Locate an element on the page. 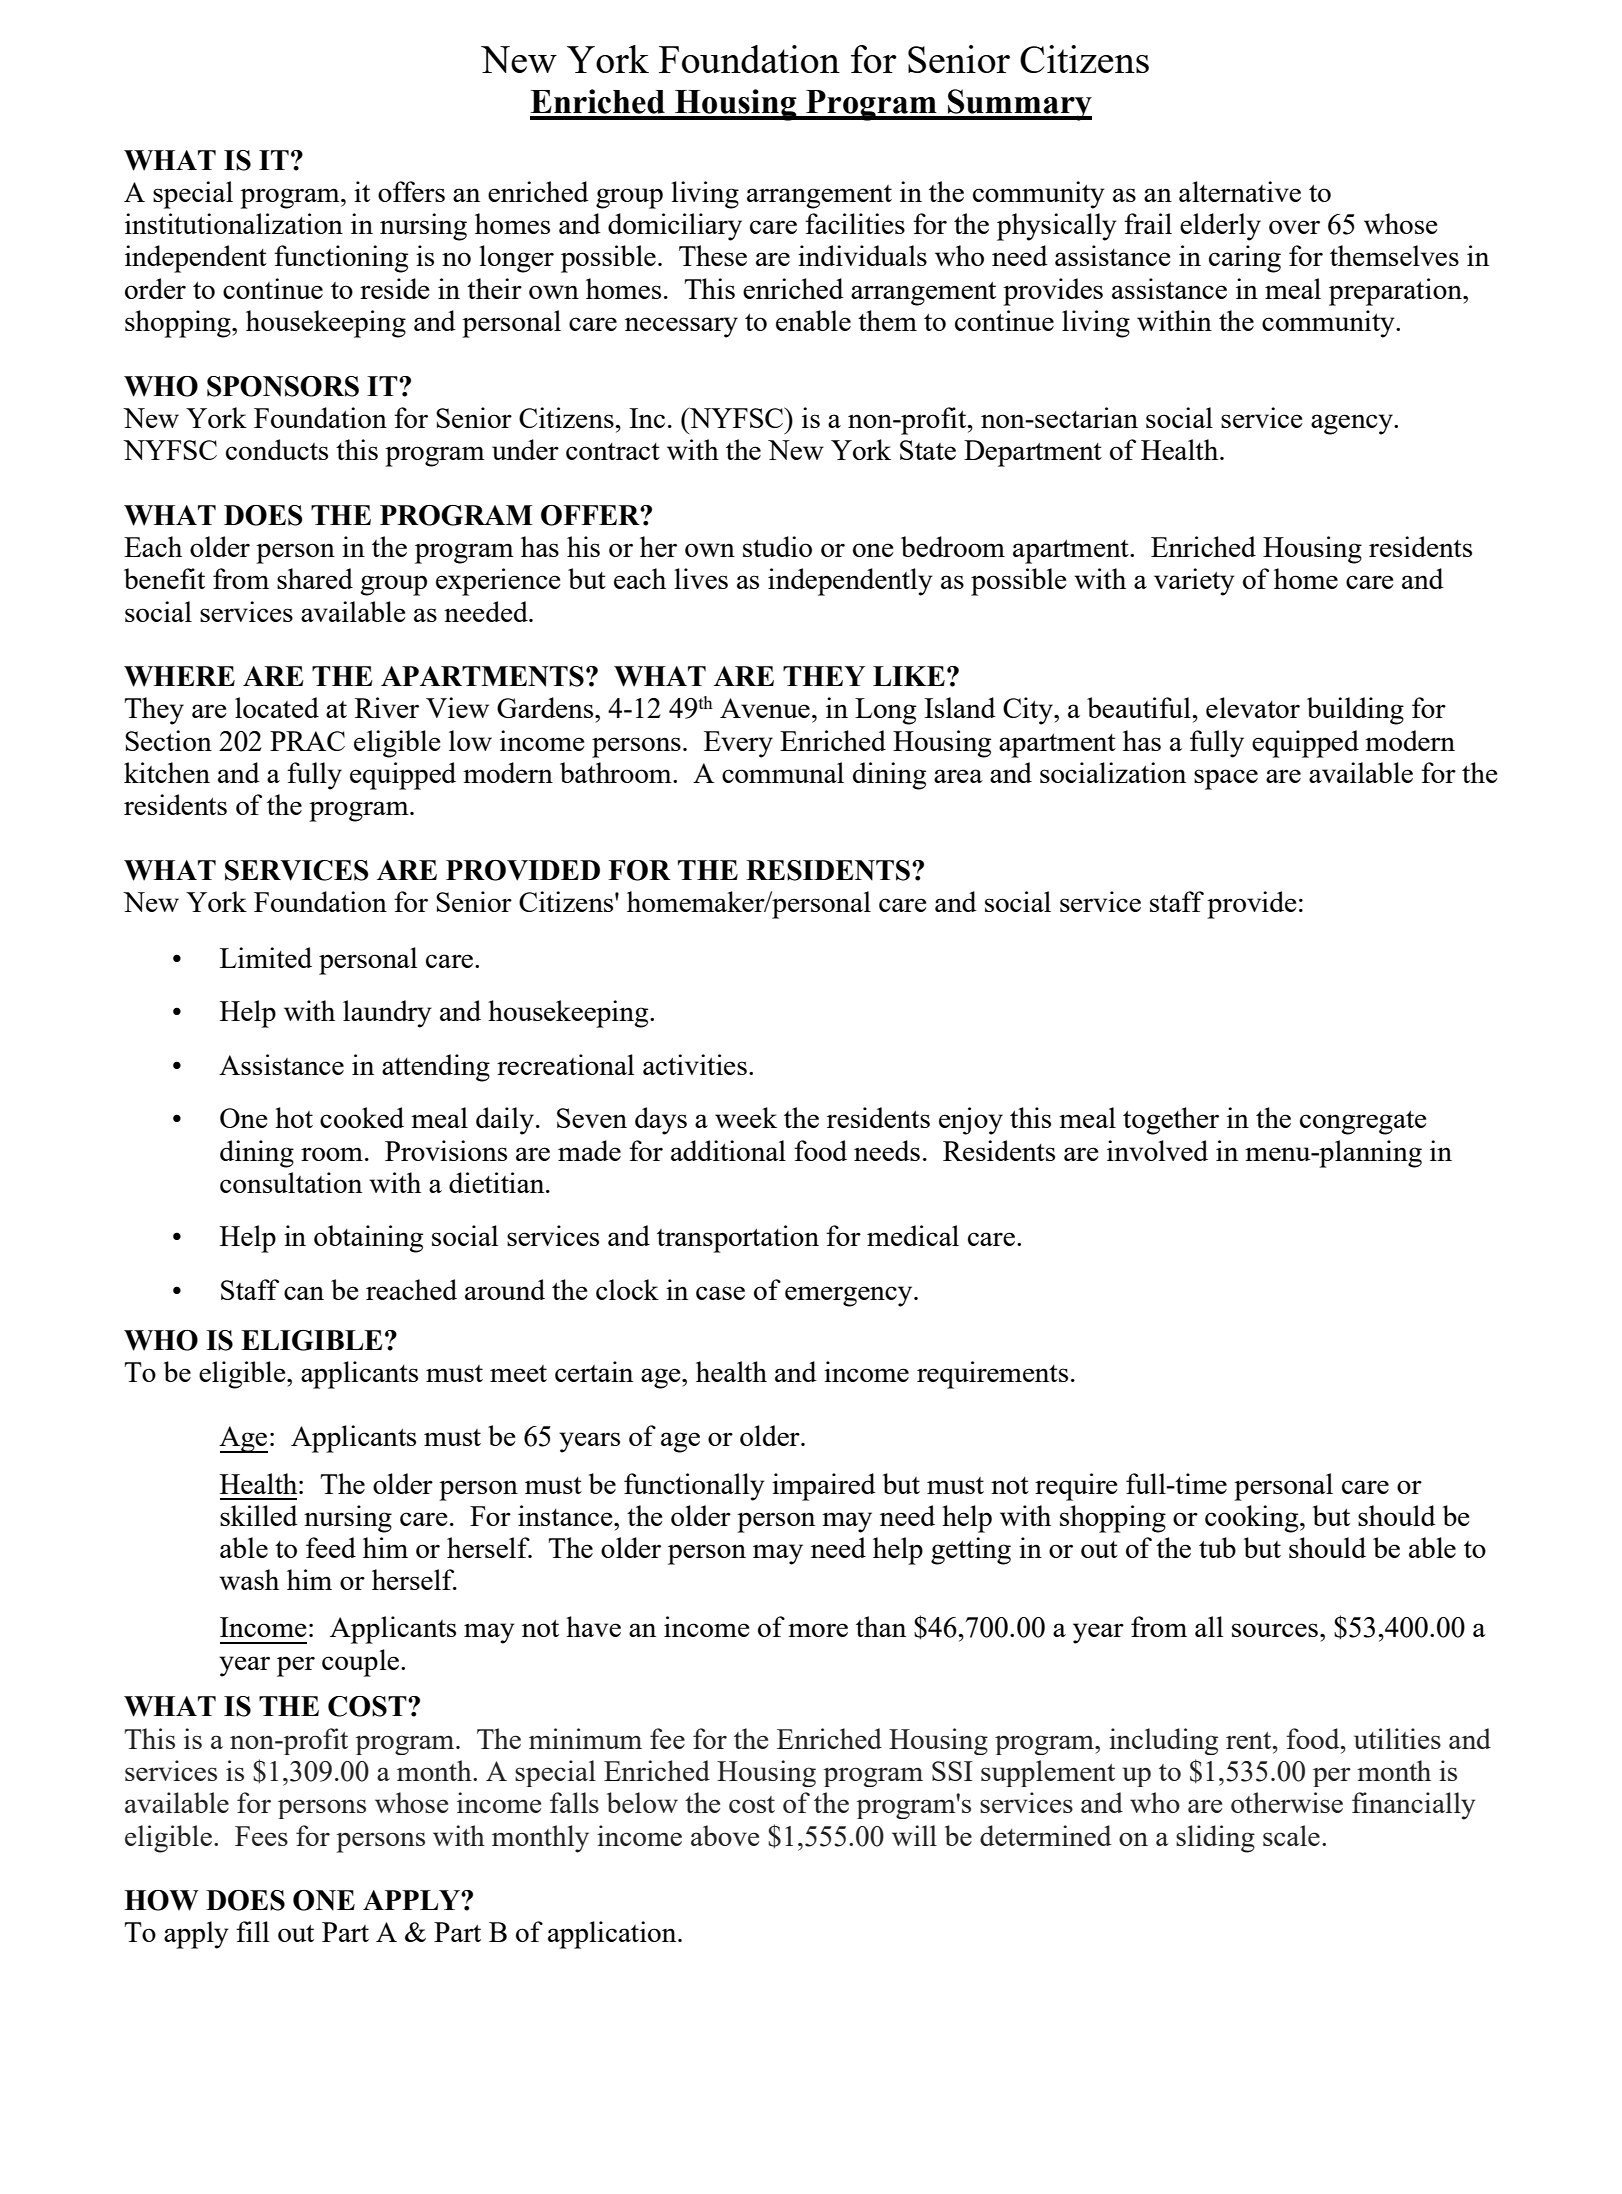 This page has width=1622, height=2194. institutionalization is located at coordinates (234, 223).
